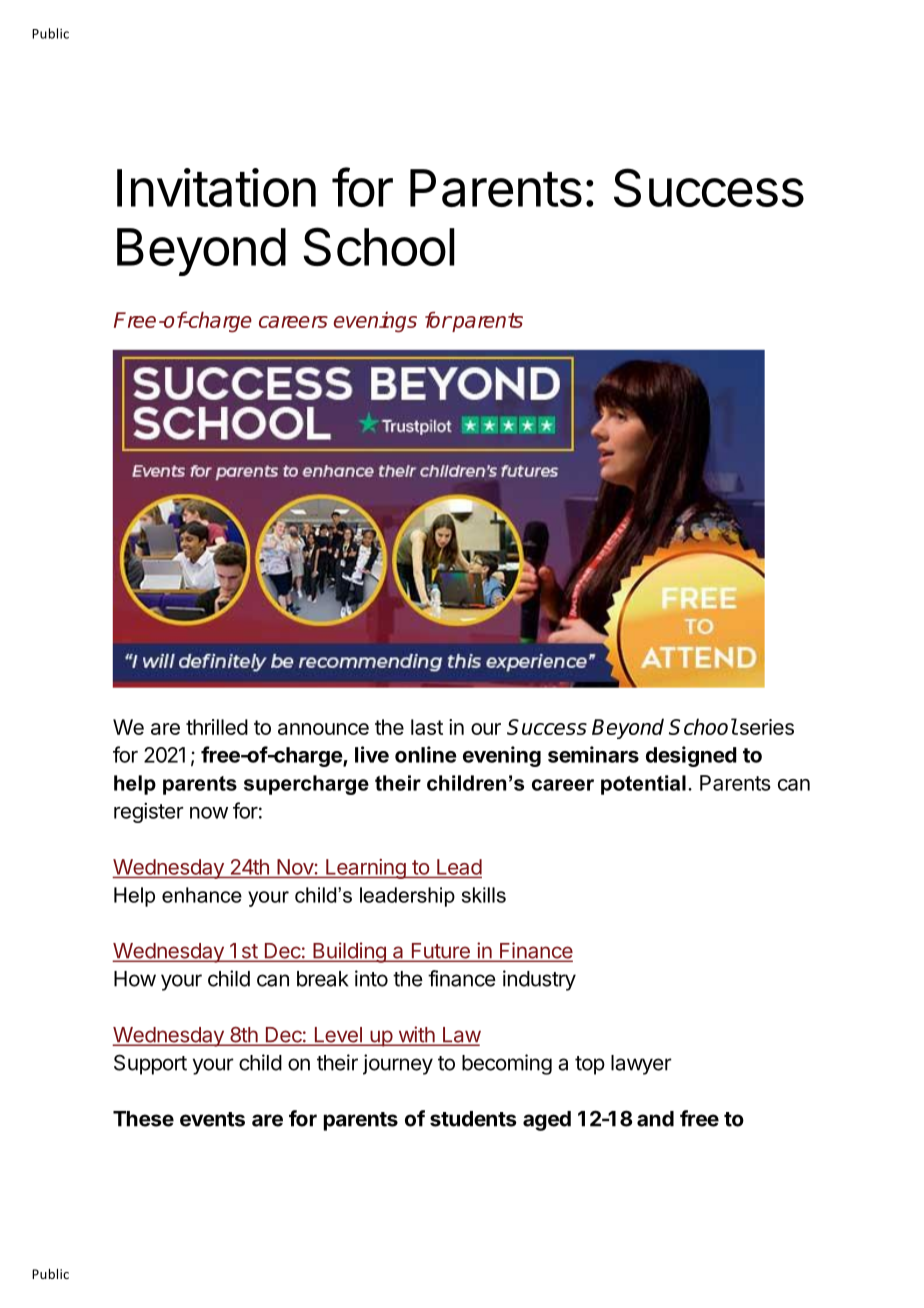  Describe the element at coordinates (212, 1119) in the screenshot. I see `events` at that location.
